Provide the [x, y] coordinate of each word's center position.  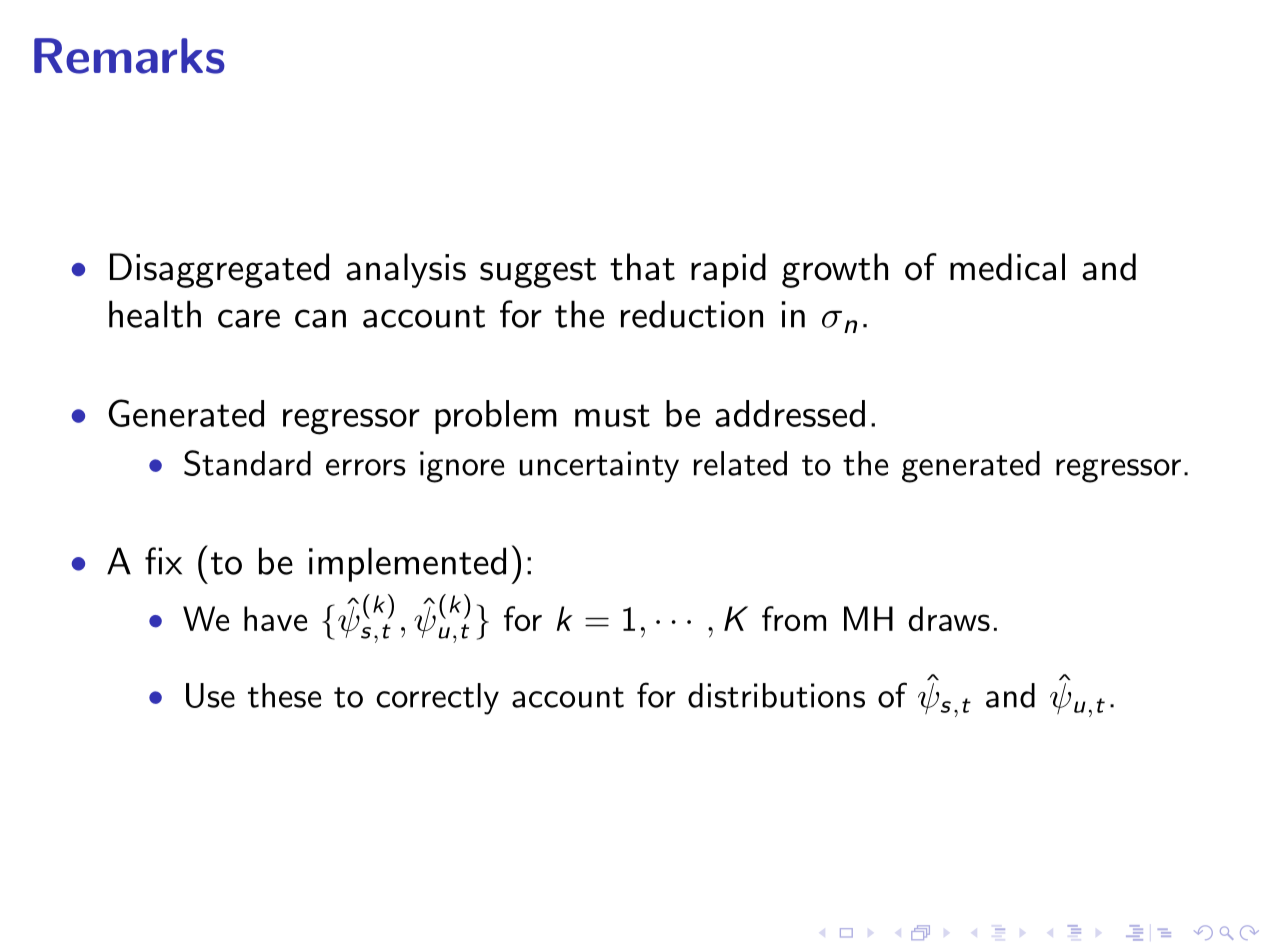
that [642, 267]
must [612, 415]
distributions [776, 695]
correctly [437, 699]
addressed [790, 413]
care [249, 318]
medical [1007, 267]
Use [210, 695]
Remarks [129, 56]
